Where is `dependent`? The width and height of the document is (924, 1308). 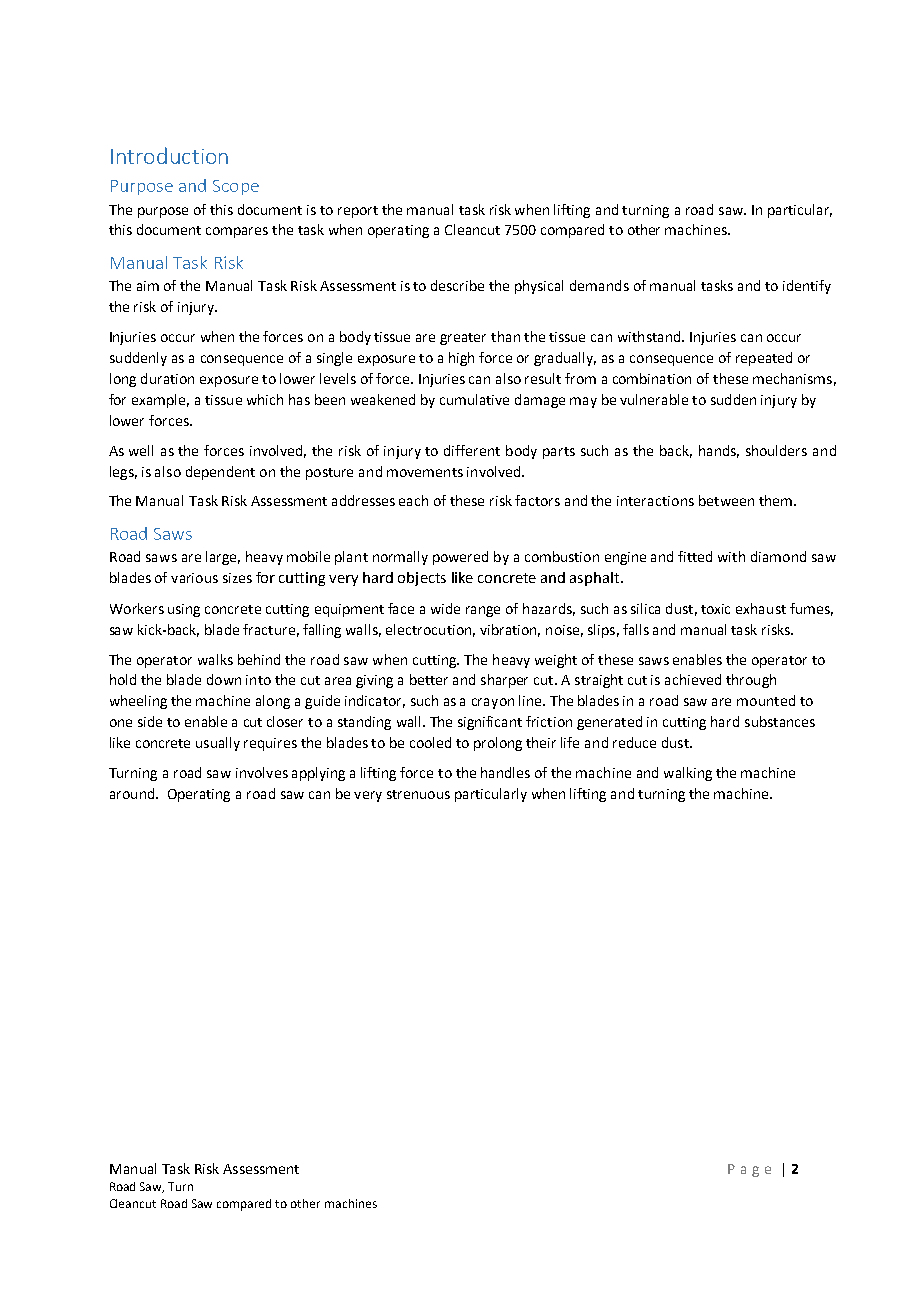 dependent is located at coordinates (220, 473).
